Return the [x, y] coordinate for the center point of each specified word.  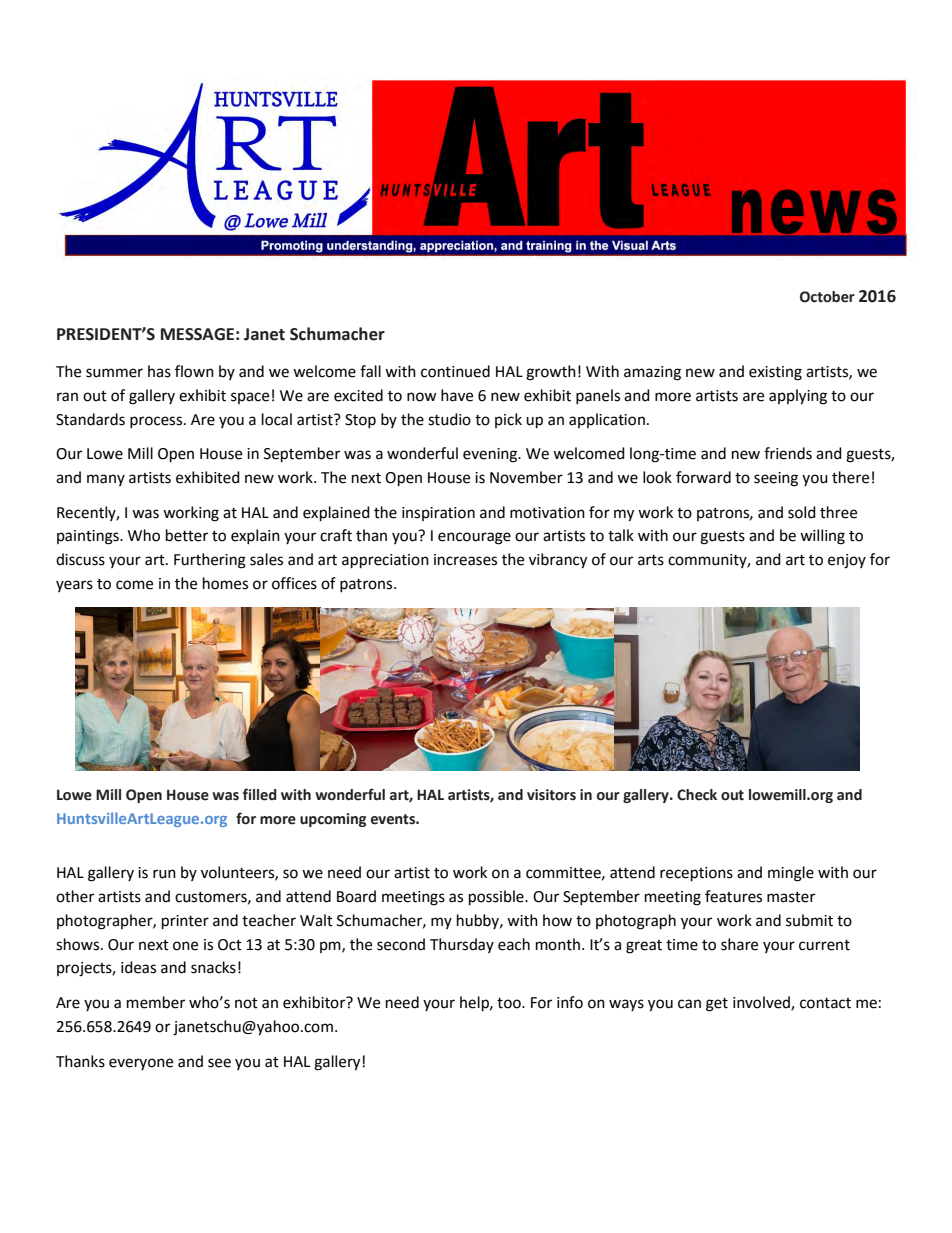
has [159, 371]
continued [455, 371]
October [827, 297]
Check [697, 795]
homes [225, 583]
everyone [141, 1064]
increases [465, 560]
